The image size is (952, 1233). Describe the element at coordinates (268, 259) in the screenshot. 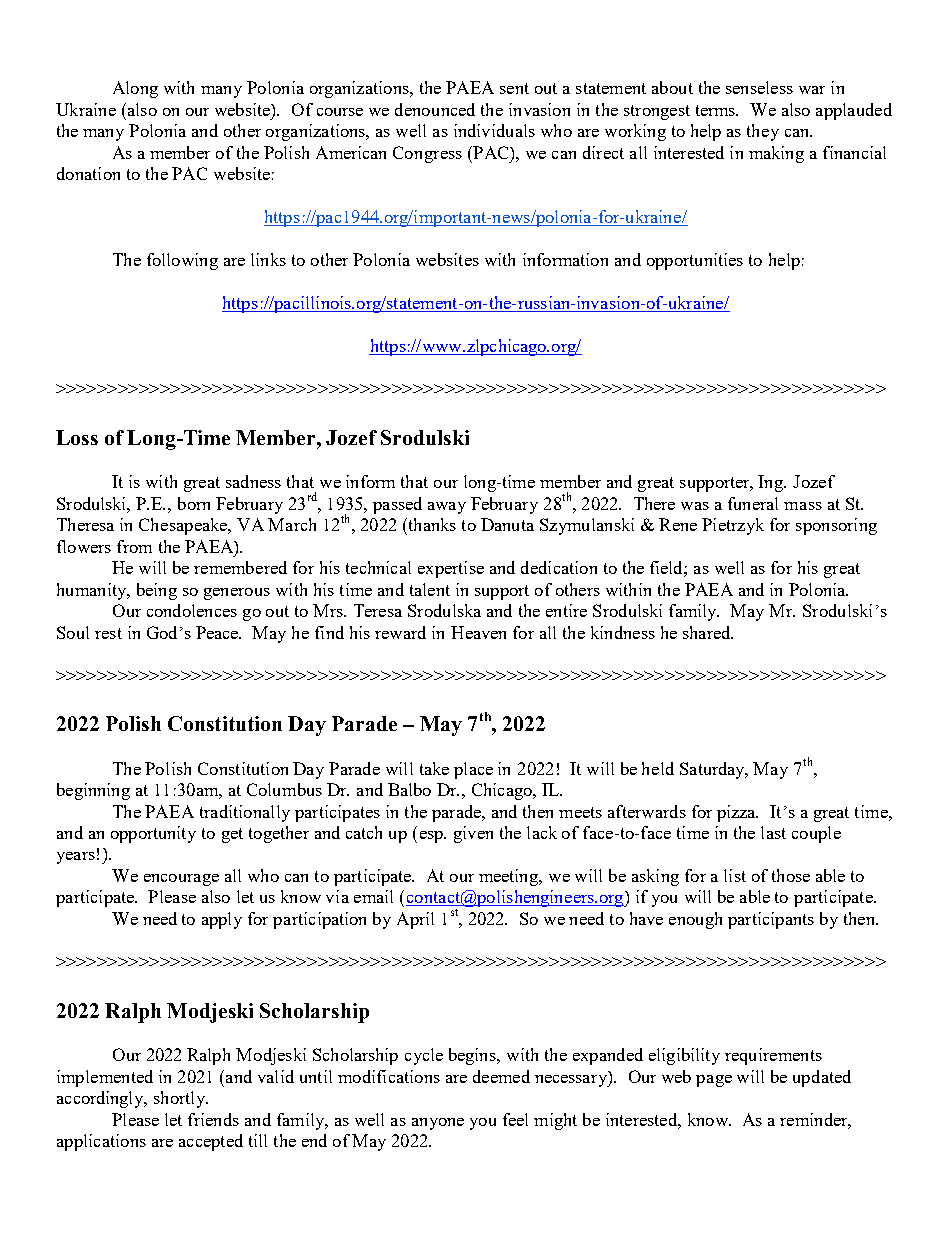

I see `links` at that location.
